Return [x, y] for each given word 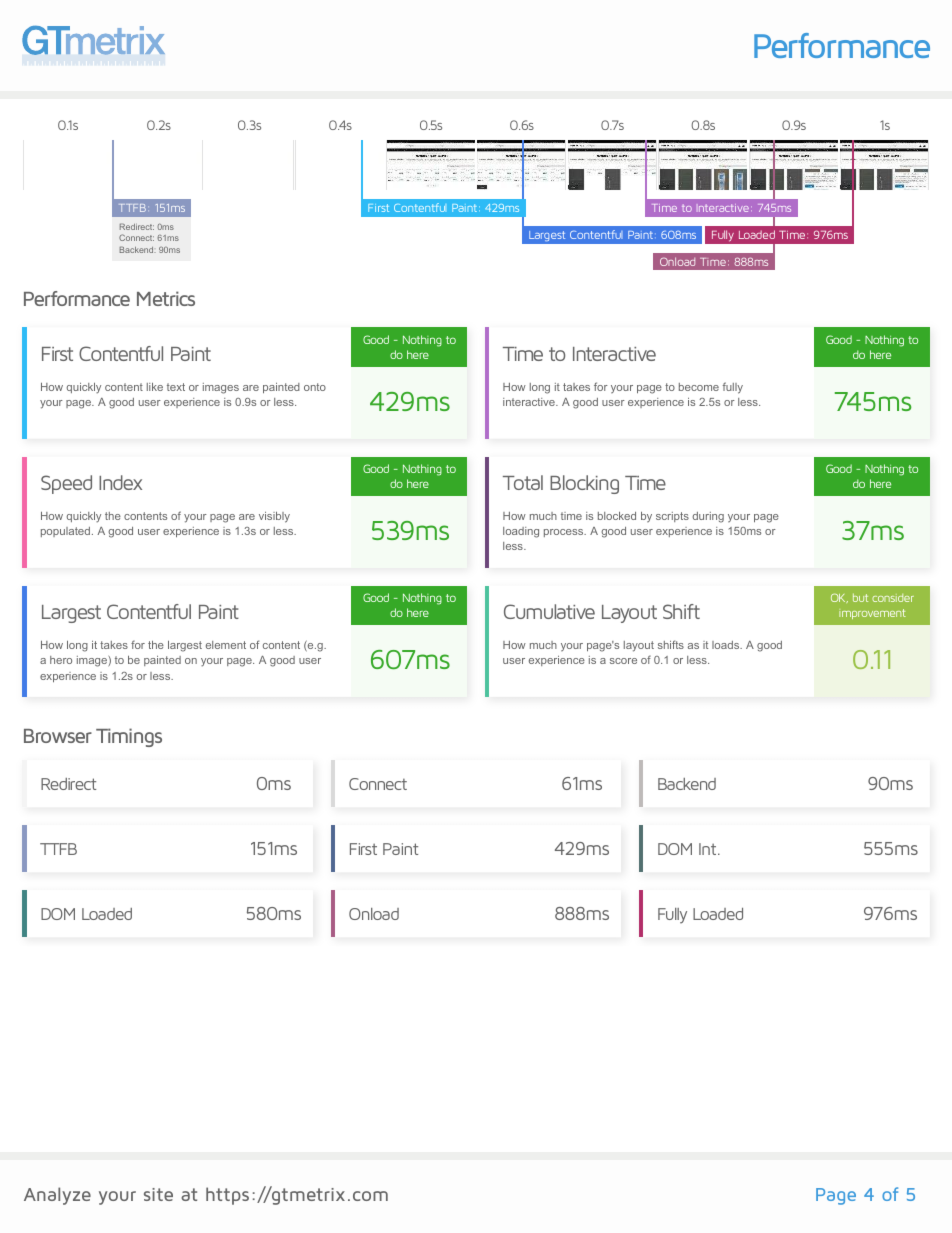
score [623, 661]
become [699, 387]
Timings [129, 737]
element [226, 645]
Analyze [57, 1196]
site [158, 1194]
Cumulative [549, 611]
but [860, 598]
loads [726, 645]
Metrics [166, 298]
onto [315, 387]
